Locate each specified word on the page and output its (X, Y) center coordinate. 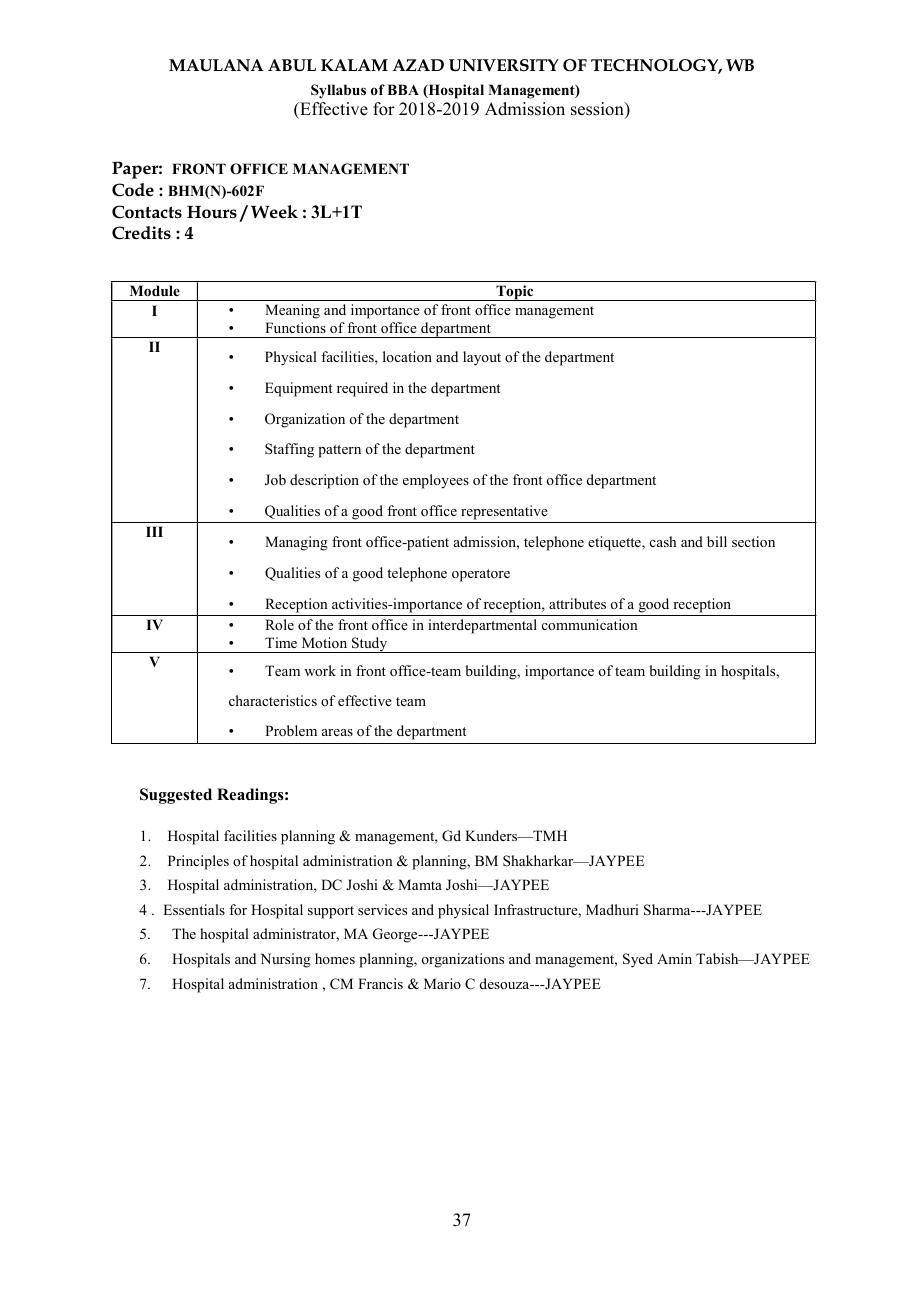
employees (436, 481)
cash (663, 541)
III (154, 531)
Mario (442, 983)
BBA (403, 89)
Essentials (194, 909)
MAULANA (216, 65)
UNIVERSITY (504, 65)
